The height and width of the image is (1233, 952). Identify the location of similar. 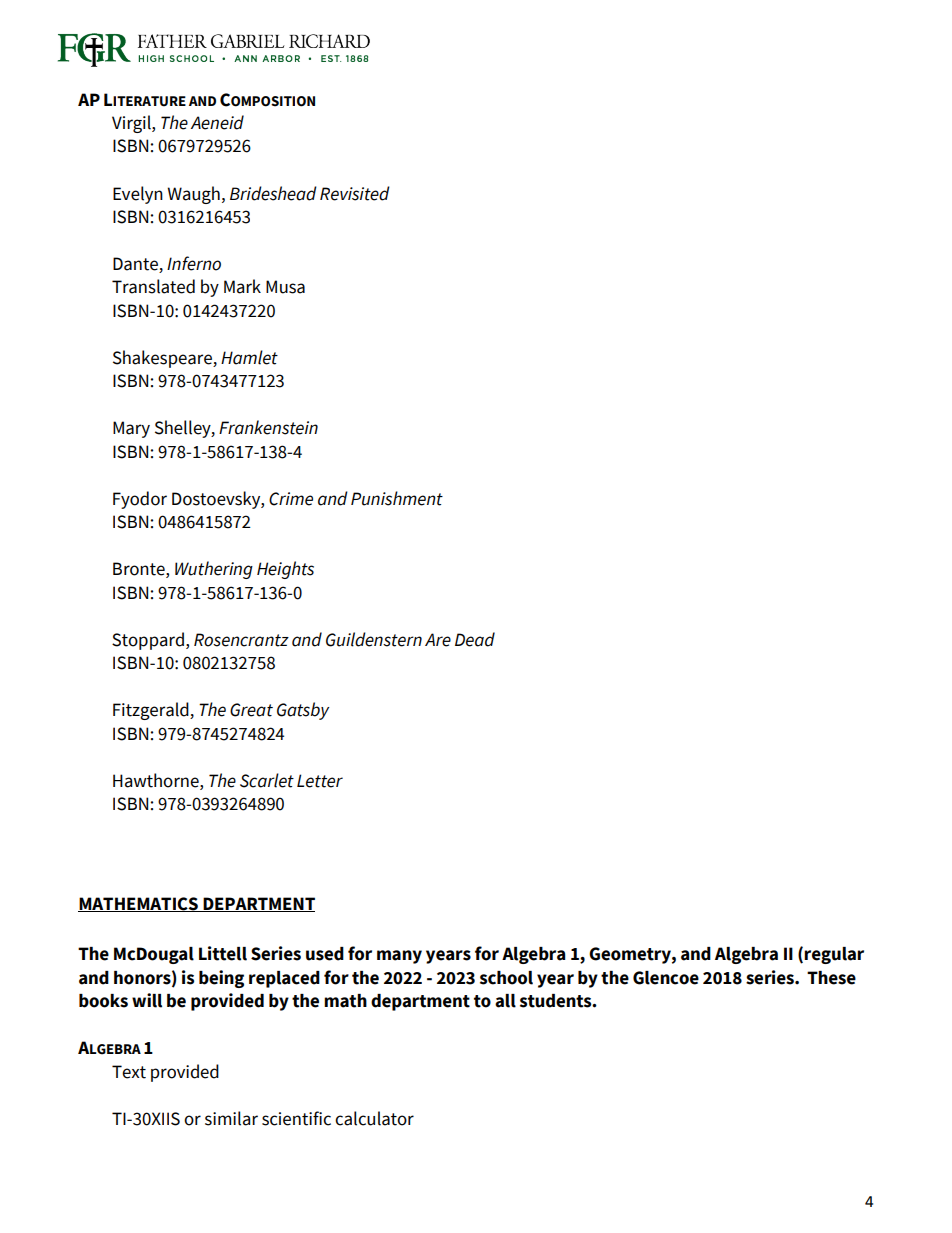
(231, 1118).
